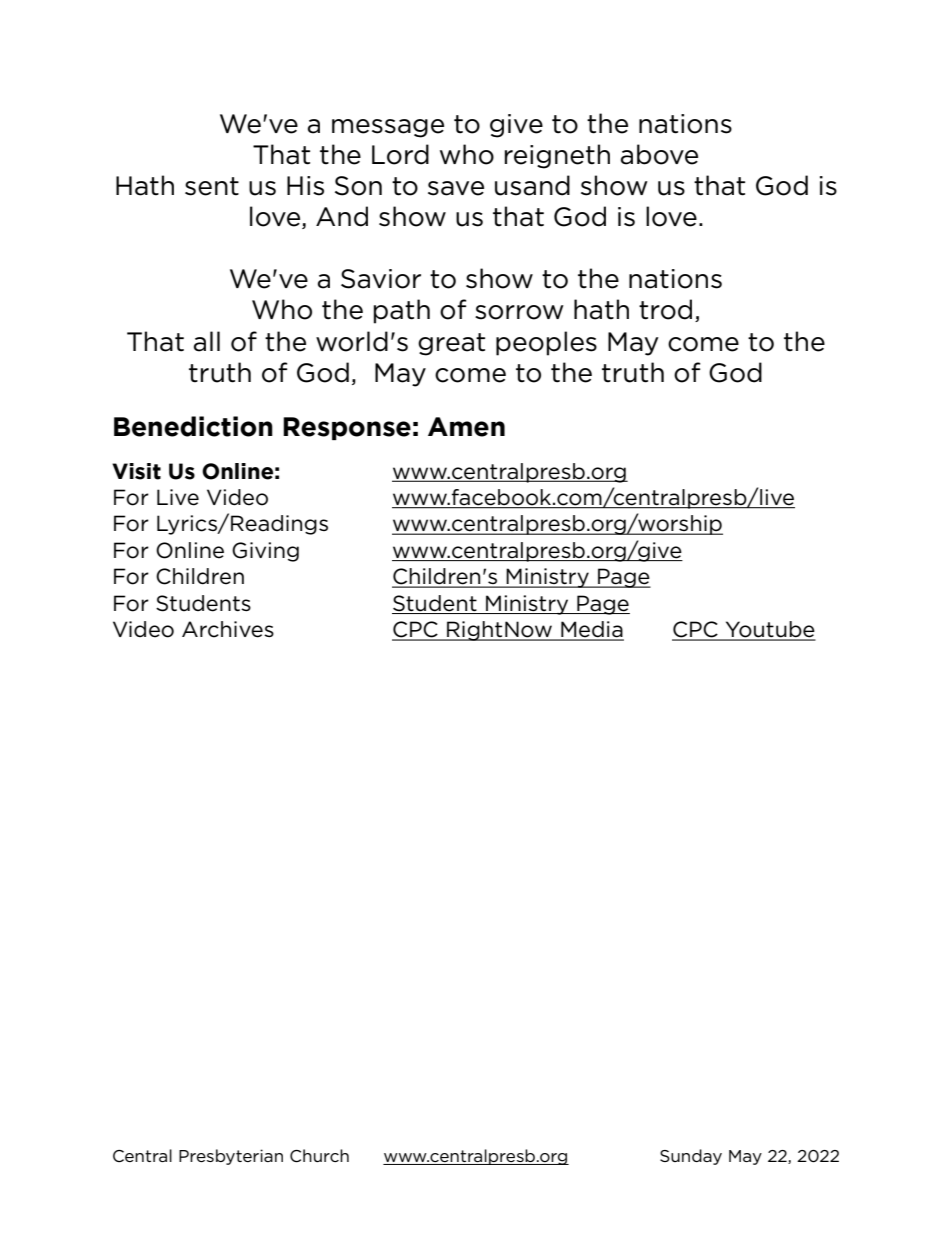  Describe the element at coordinates (207, 341) in the screenshot. I see `all` at that location.
